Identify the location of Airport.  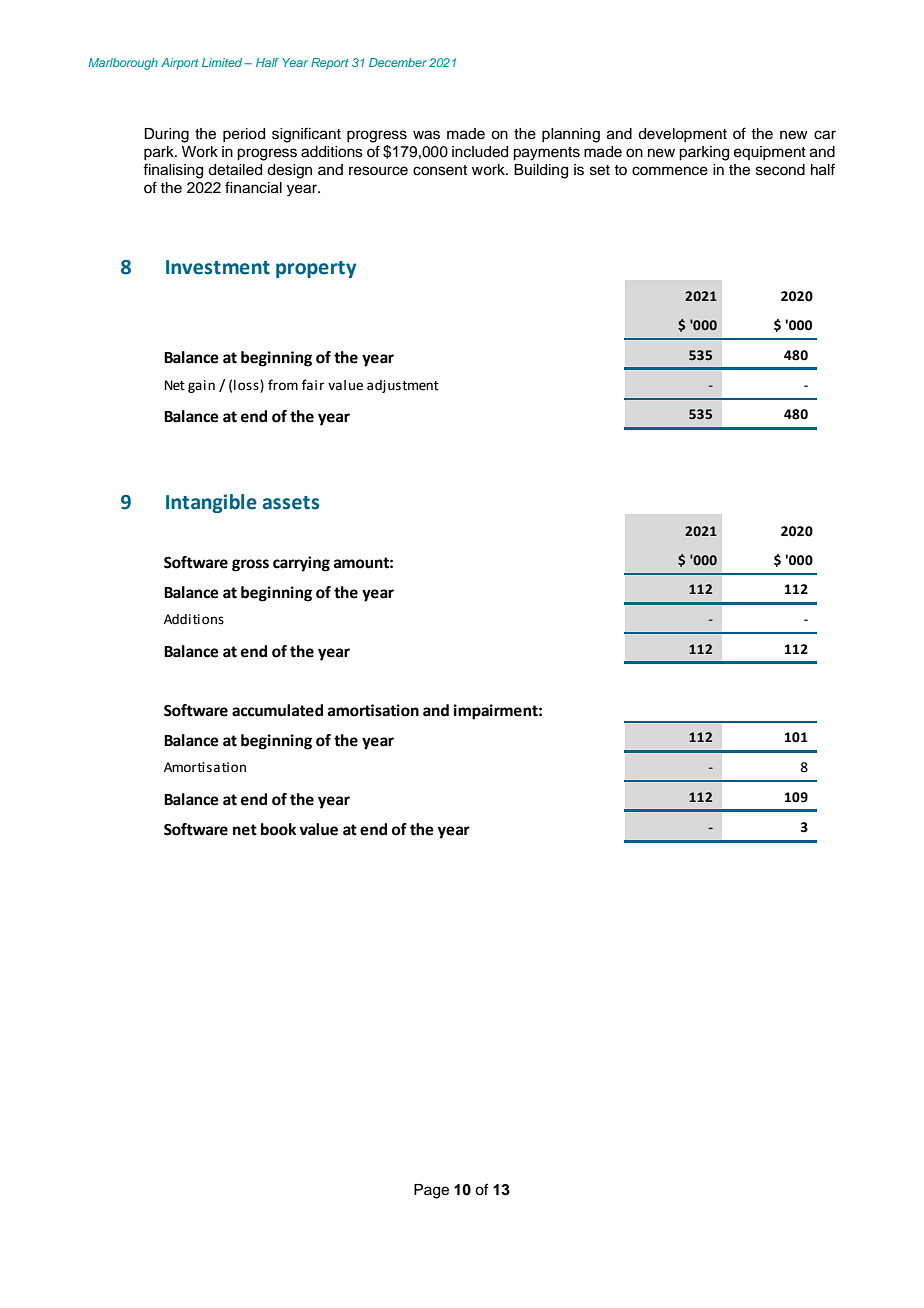
(180, 64).
